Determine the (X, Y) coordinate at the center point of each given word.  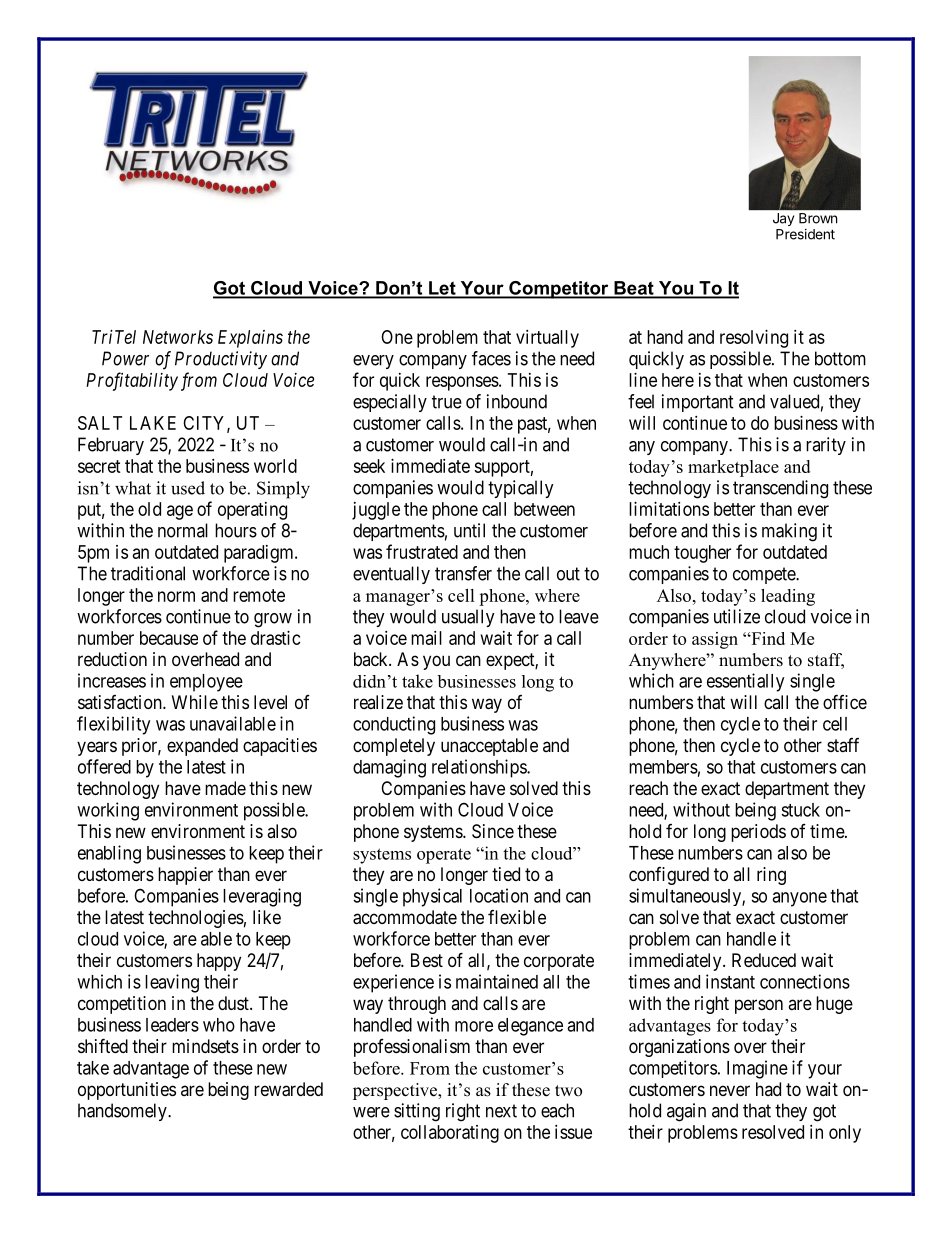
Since (493, 831)
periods (758, 833)
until (469, 530)
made (225, 788)
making (789, 532)
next (501, 1111)
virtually (547, 339)
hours (236, 530)
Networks (178, 337)
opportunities (127, 1091)
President (805, 234)
